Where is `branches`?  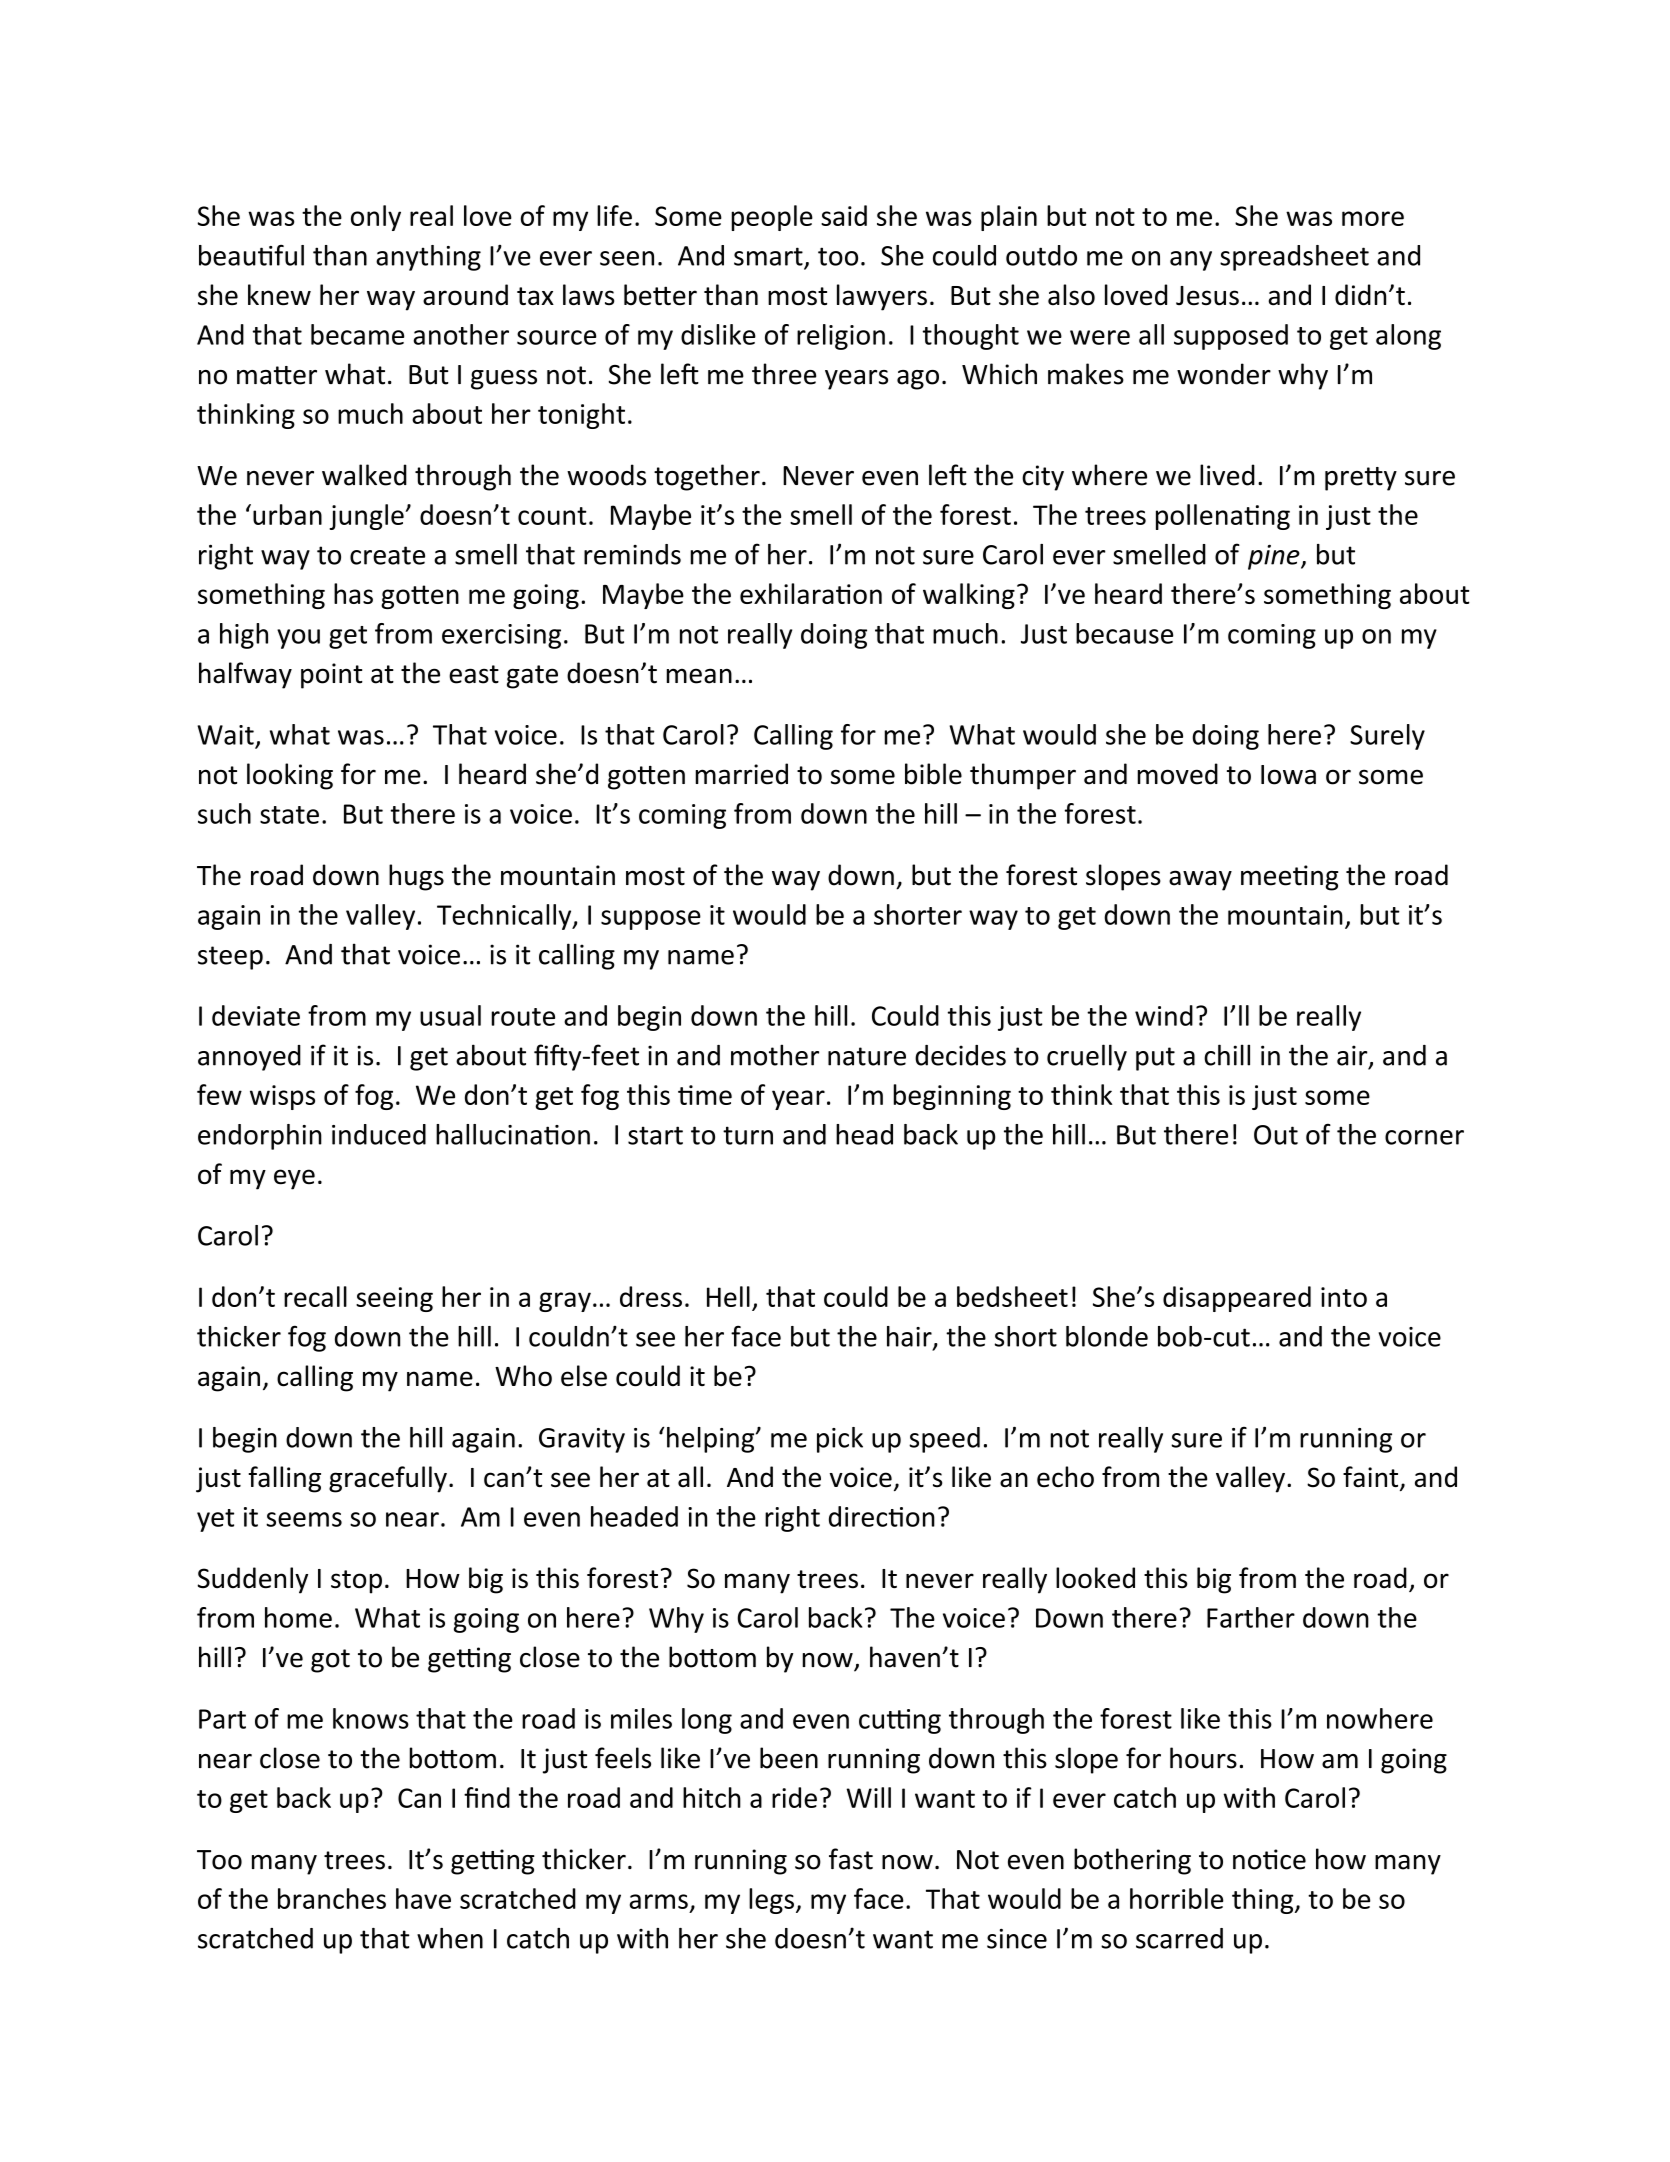 branches is located at coordinates (332, 1898).
